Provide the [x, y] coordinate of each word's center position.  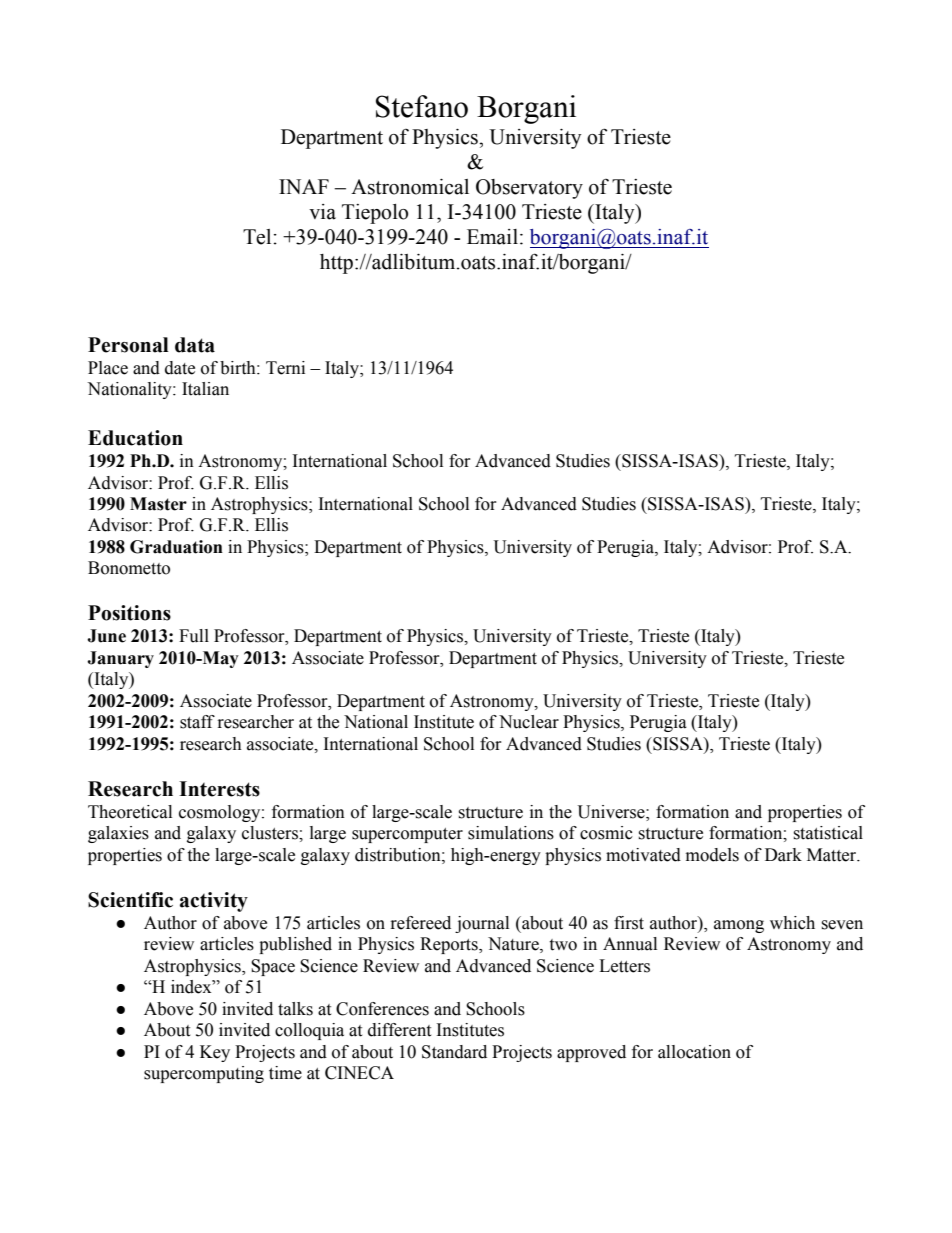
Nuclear [529, 722]
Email [492, 237]
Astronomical [410, 187]
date [180, 368]
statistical [828, 833]
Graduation [176, 547]
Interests [219, 789]
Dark [783, 855]
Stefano [422, 106]
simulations [511, 833]
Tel [258, 237]
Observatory [529, 189]
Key [215, 1053]
